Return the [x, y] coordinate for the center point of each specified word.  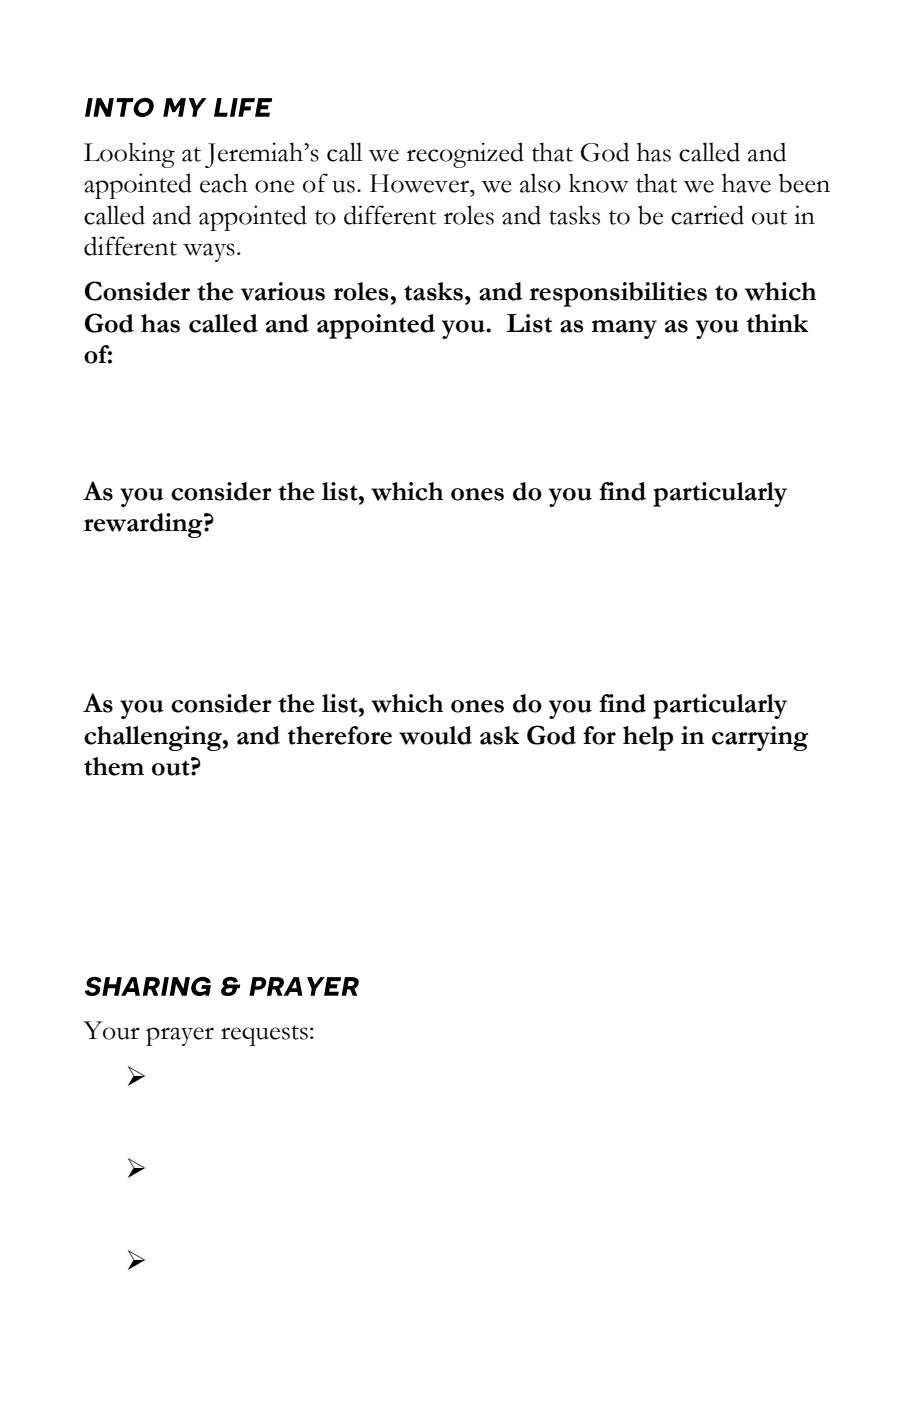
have [746, 183]
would [435, 735]
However [420, 183]
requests [264, 1035]
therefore [339, 735]
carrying [760, 738]
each [224, 183]
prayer [180, 1036]
